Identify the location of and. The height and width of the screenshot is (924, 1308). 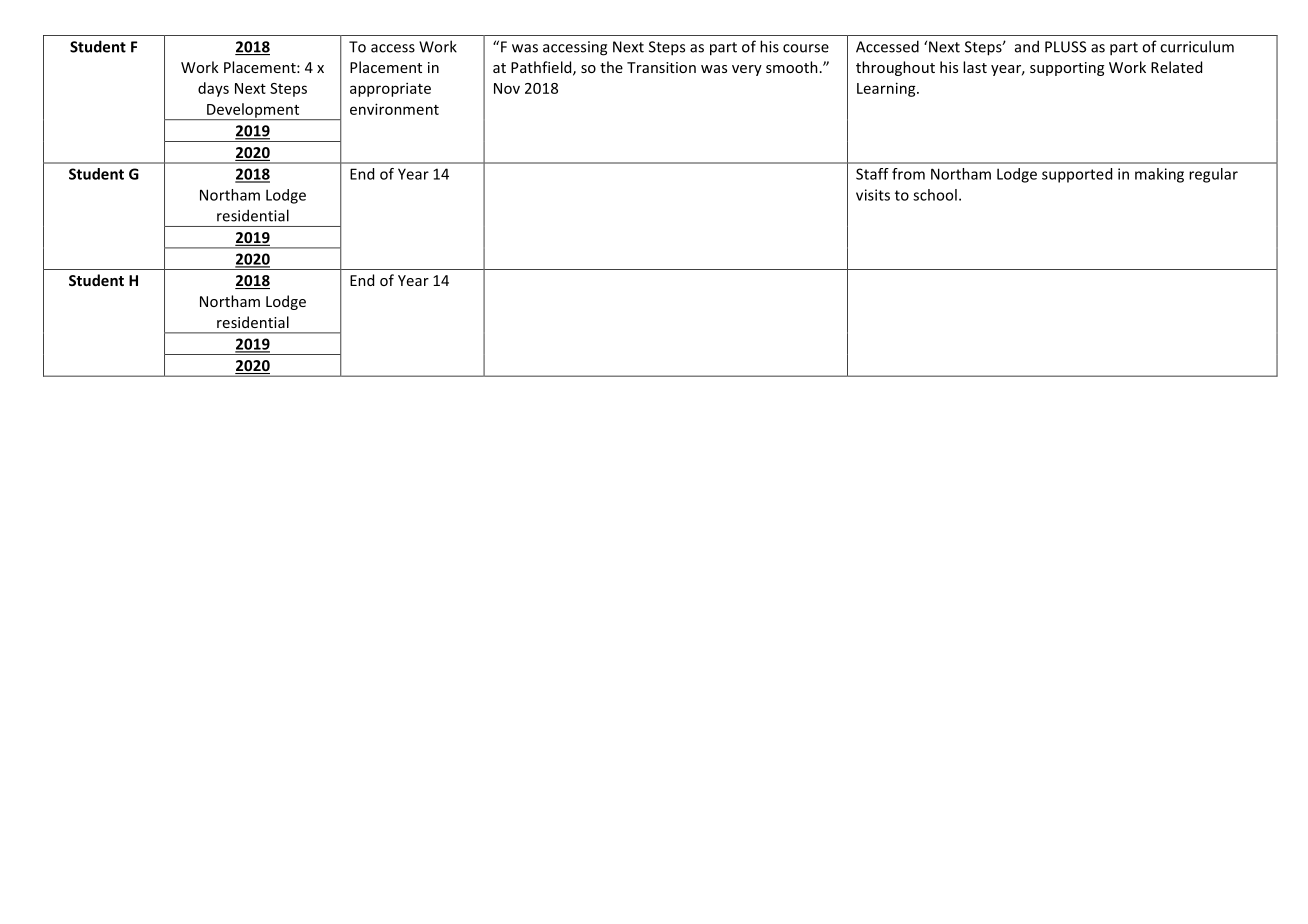
(1027, 46).
